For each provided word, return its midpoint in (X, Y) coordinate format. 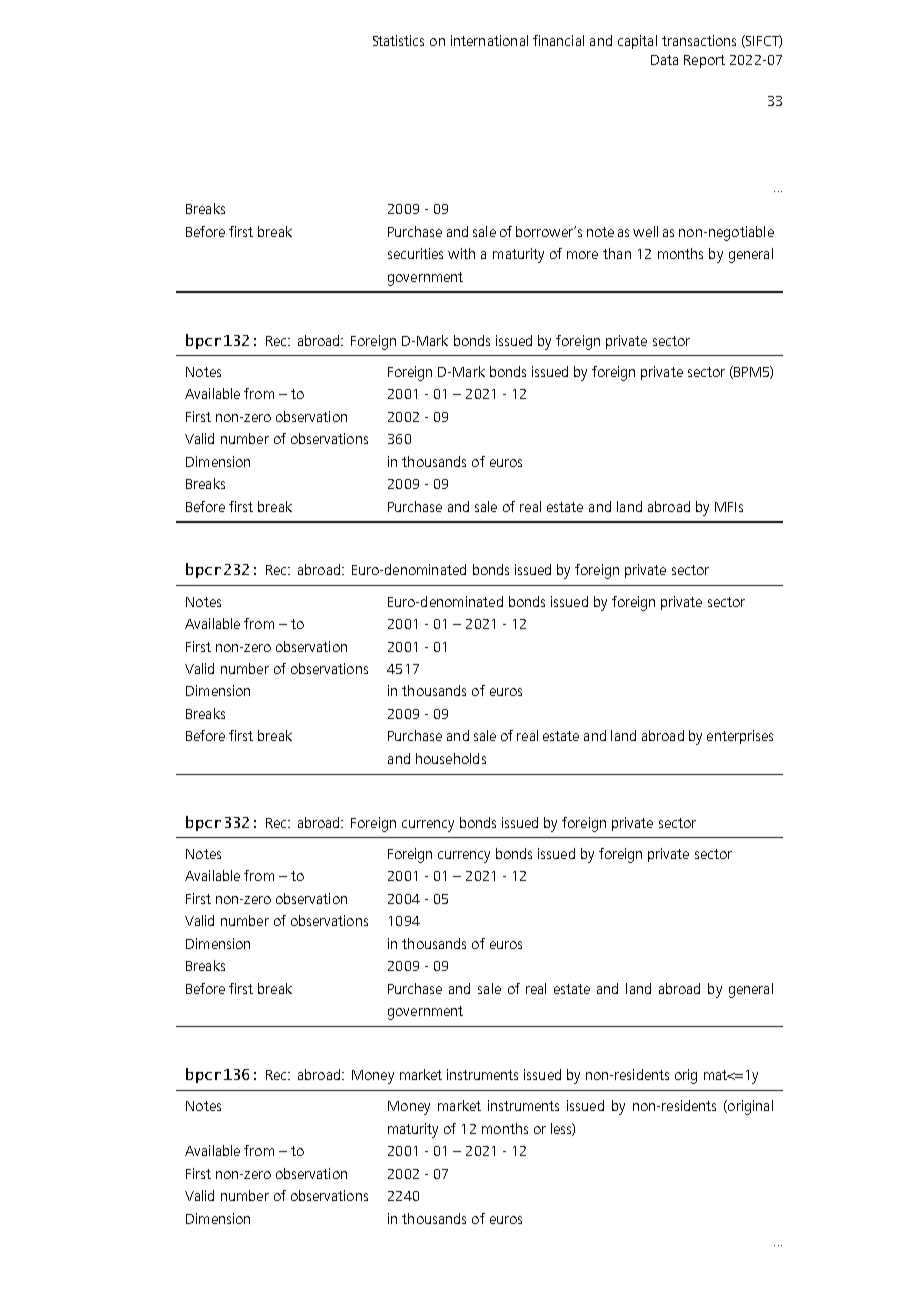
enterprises (740, 737)
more (582, 255)
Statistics (398, 40)
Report (704, 61)
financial (558, 40)
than (617, 253)
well (645, 231)
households (451, 758)
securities (415, 253)
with (461, 253)
